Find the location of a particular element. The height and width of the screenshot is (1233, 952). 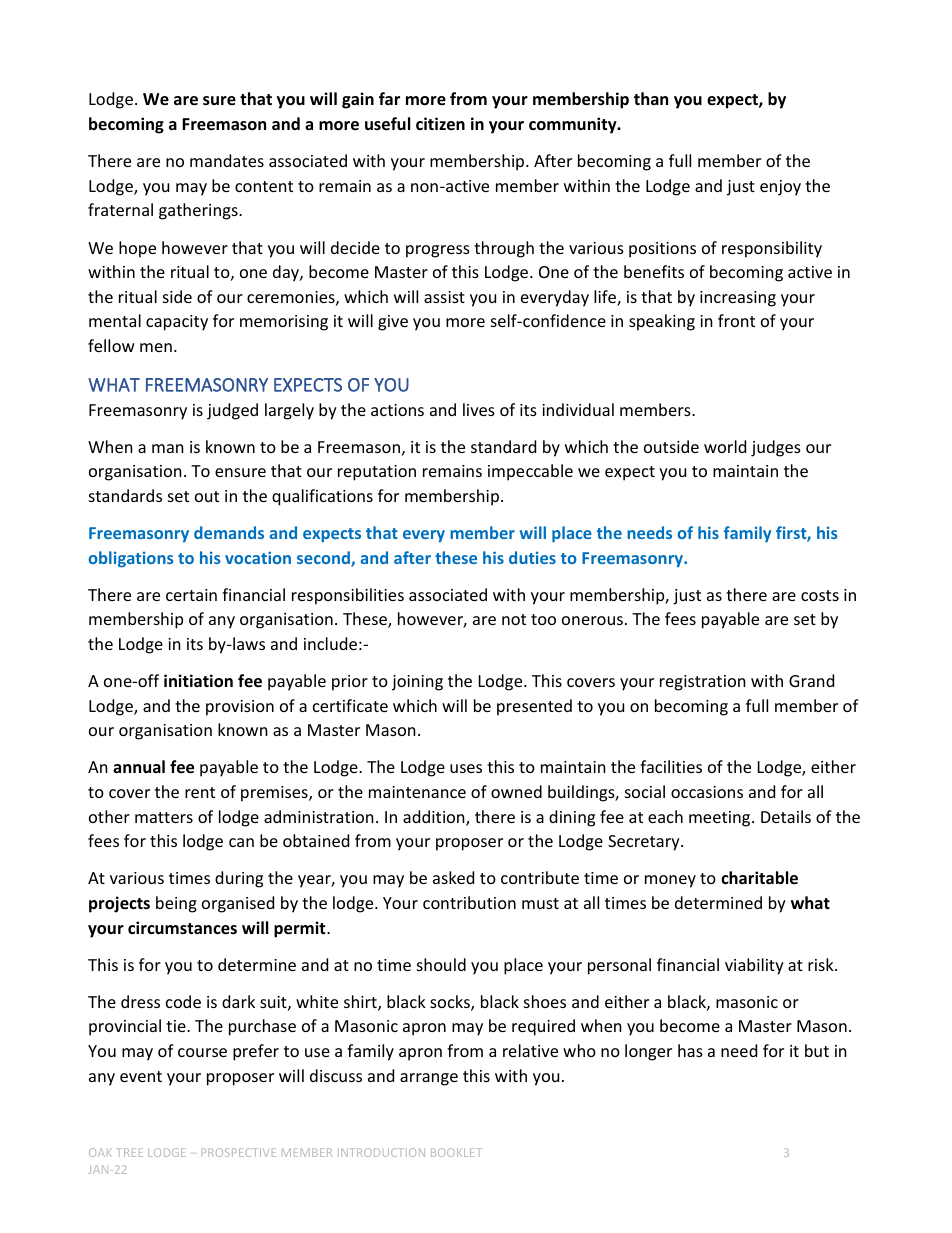

PROSPECTIVE is located at coordinates (238, 1152).
